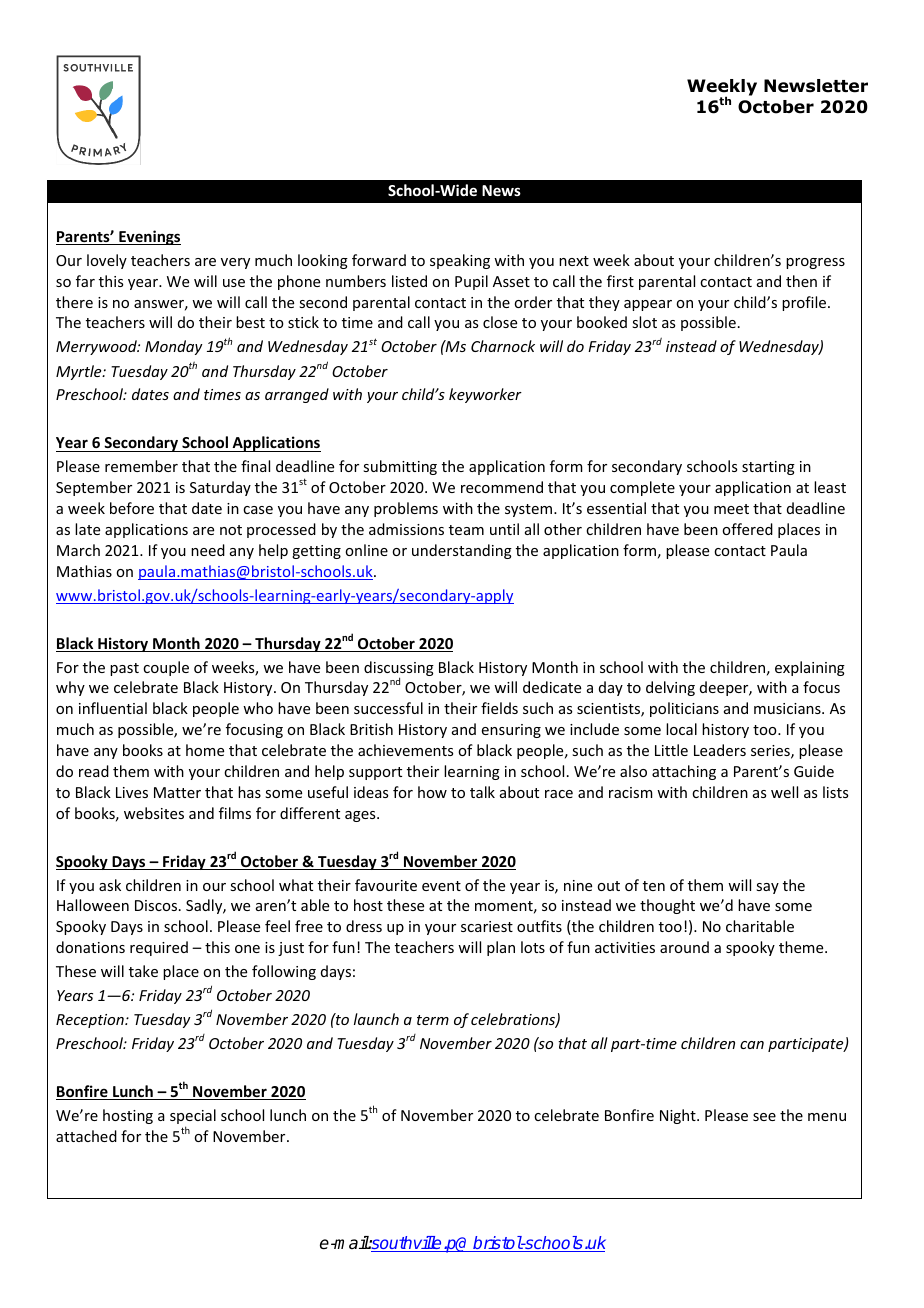 This image has width=924, height=1308. Describe the element at coordinates (149, 237) in the image. I see `Evenings` at that location.
